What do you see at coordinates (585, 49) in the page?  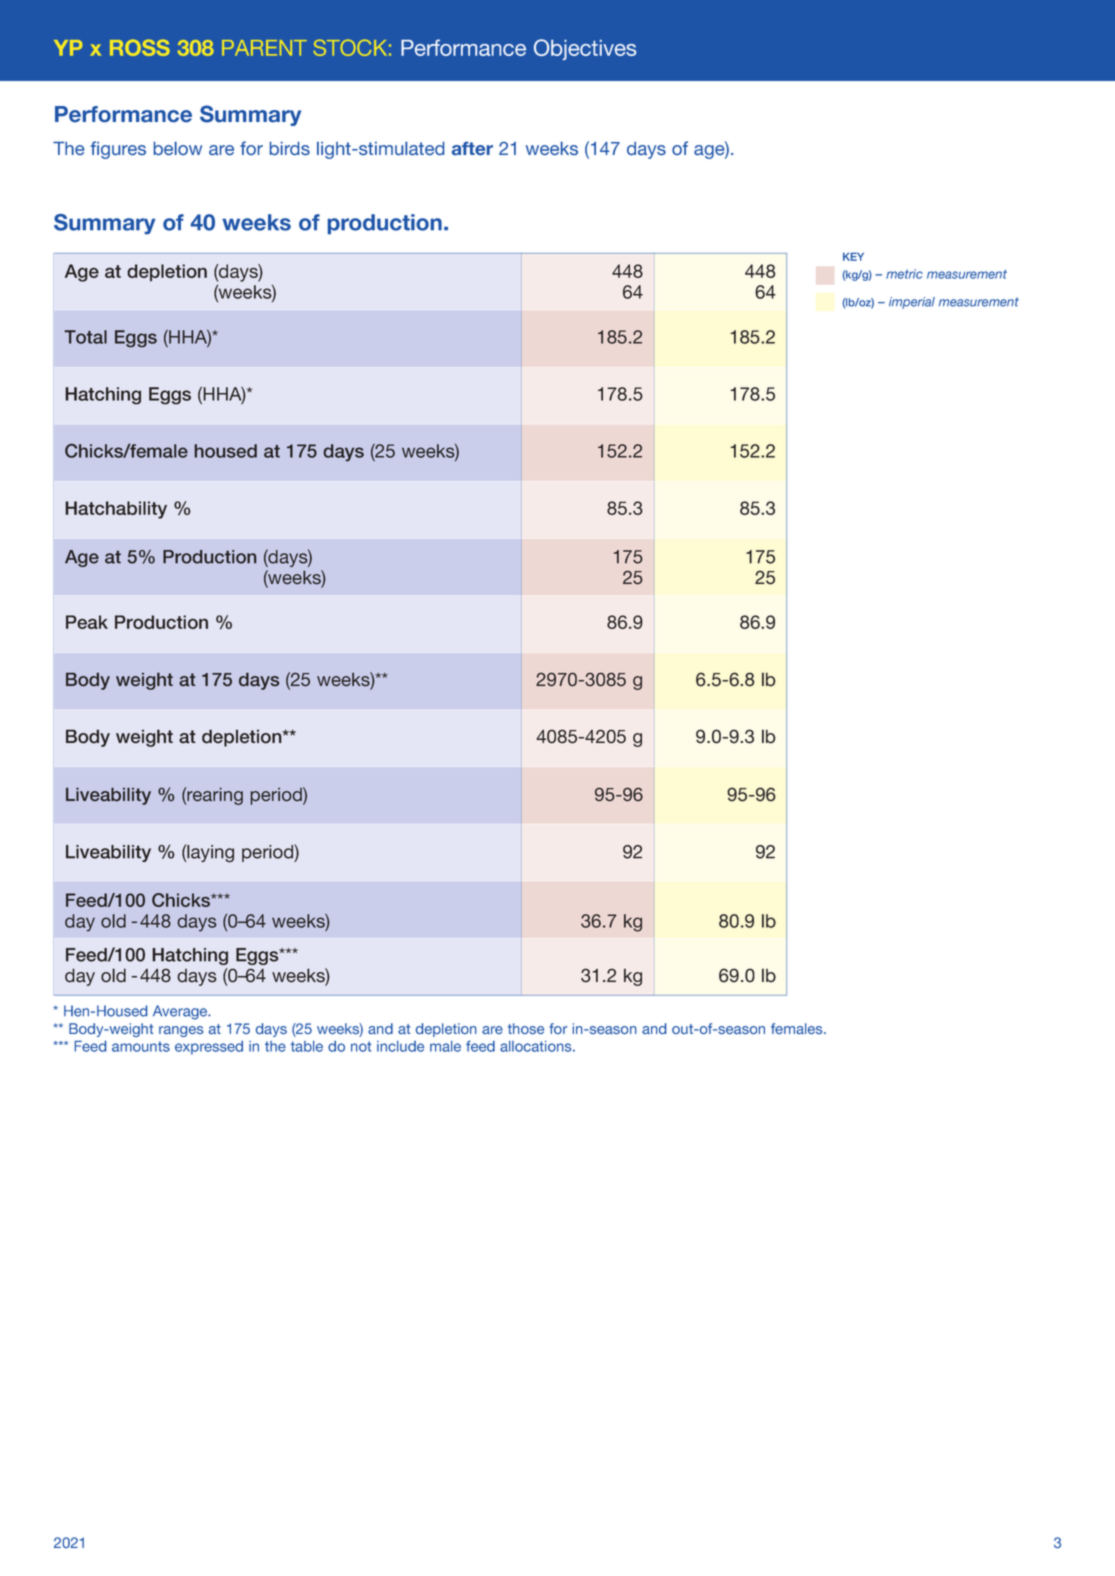 I see `Objectives` at bounding box center [585, 49].
